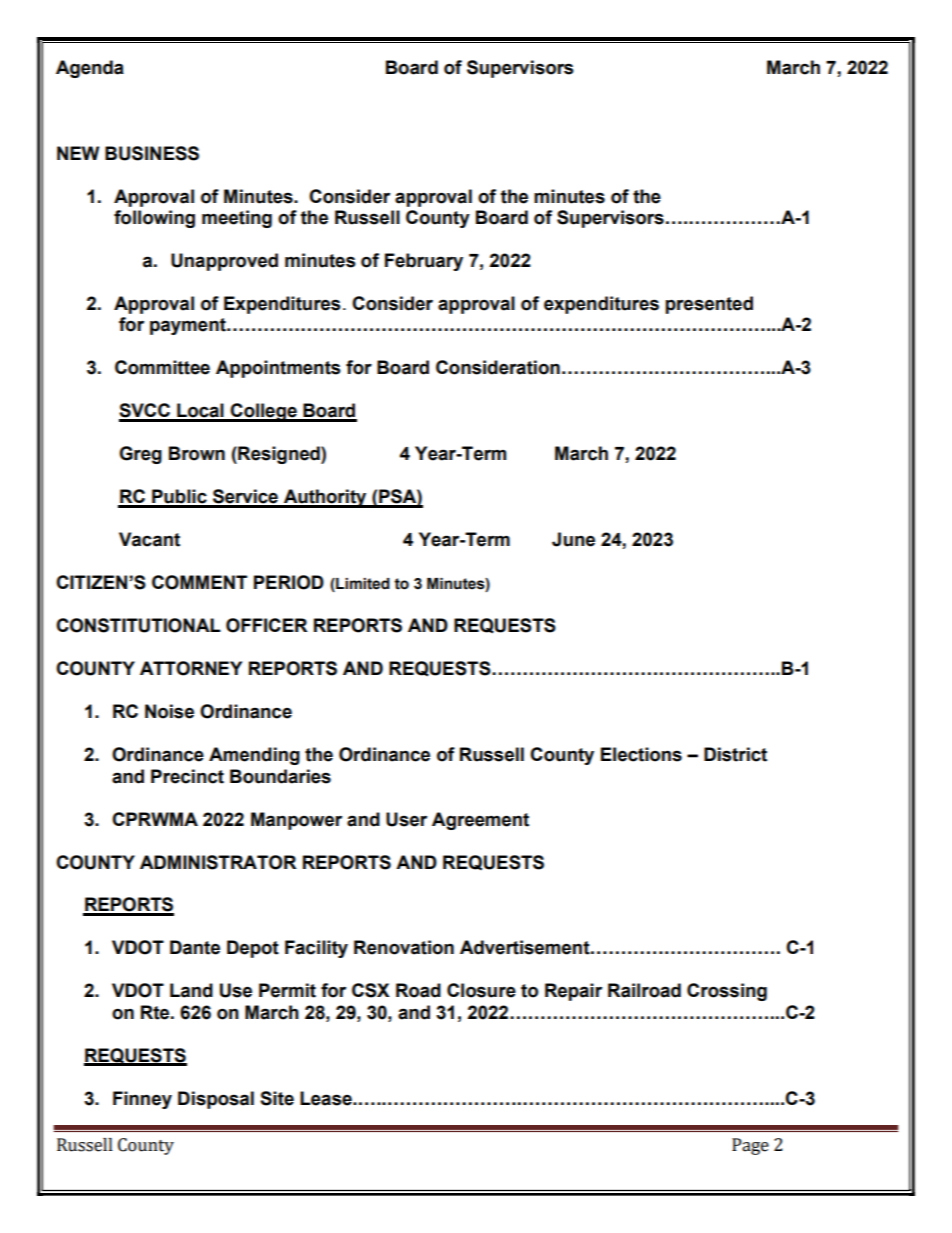 The image size is (952, 1233). Describe the element at coordinates (152, 153) in the image. I see `BUSINESS` at that location.
